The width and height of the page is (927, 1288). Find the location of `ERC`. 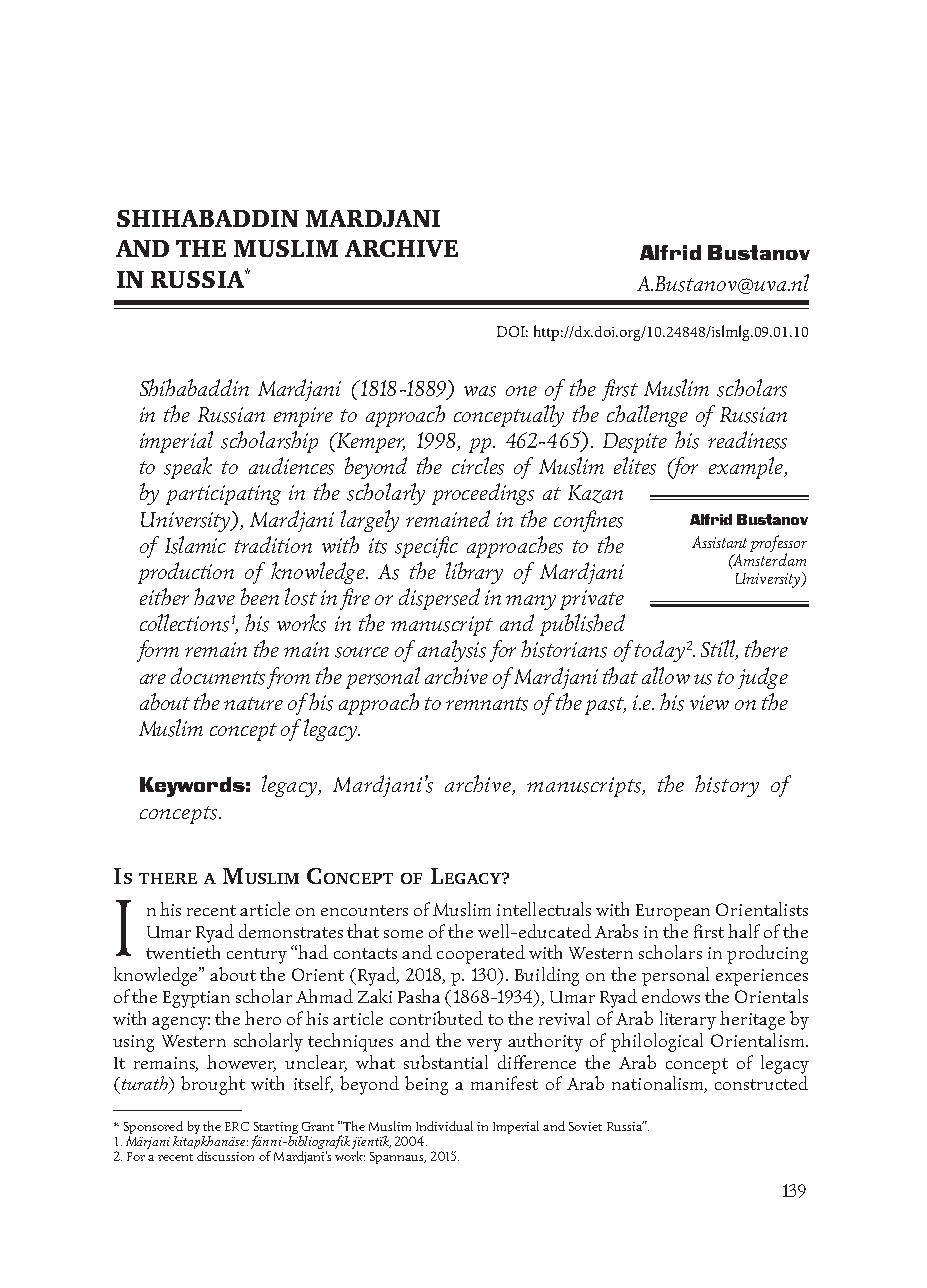

ERC is located at coordinates (237, 1126).
